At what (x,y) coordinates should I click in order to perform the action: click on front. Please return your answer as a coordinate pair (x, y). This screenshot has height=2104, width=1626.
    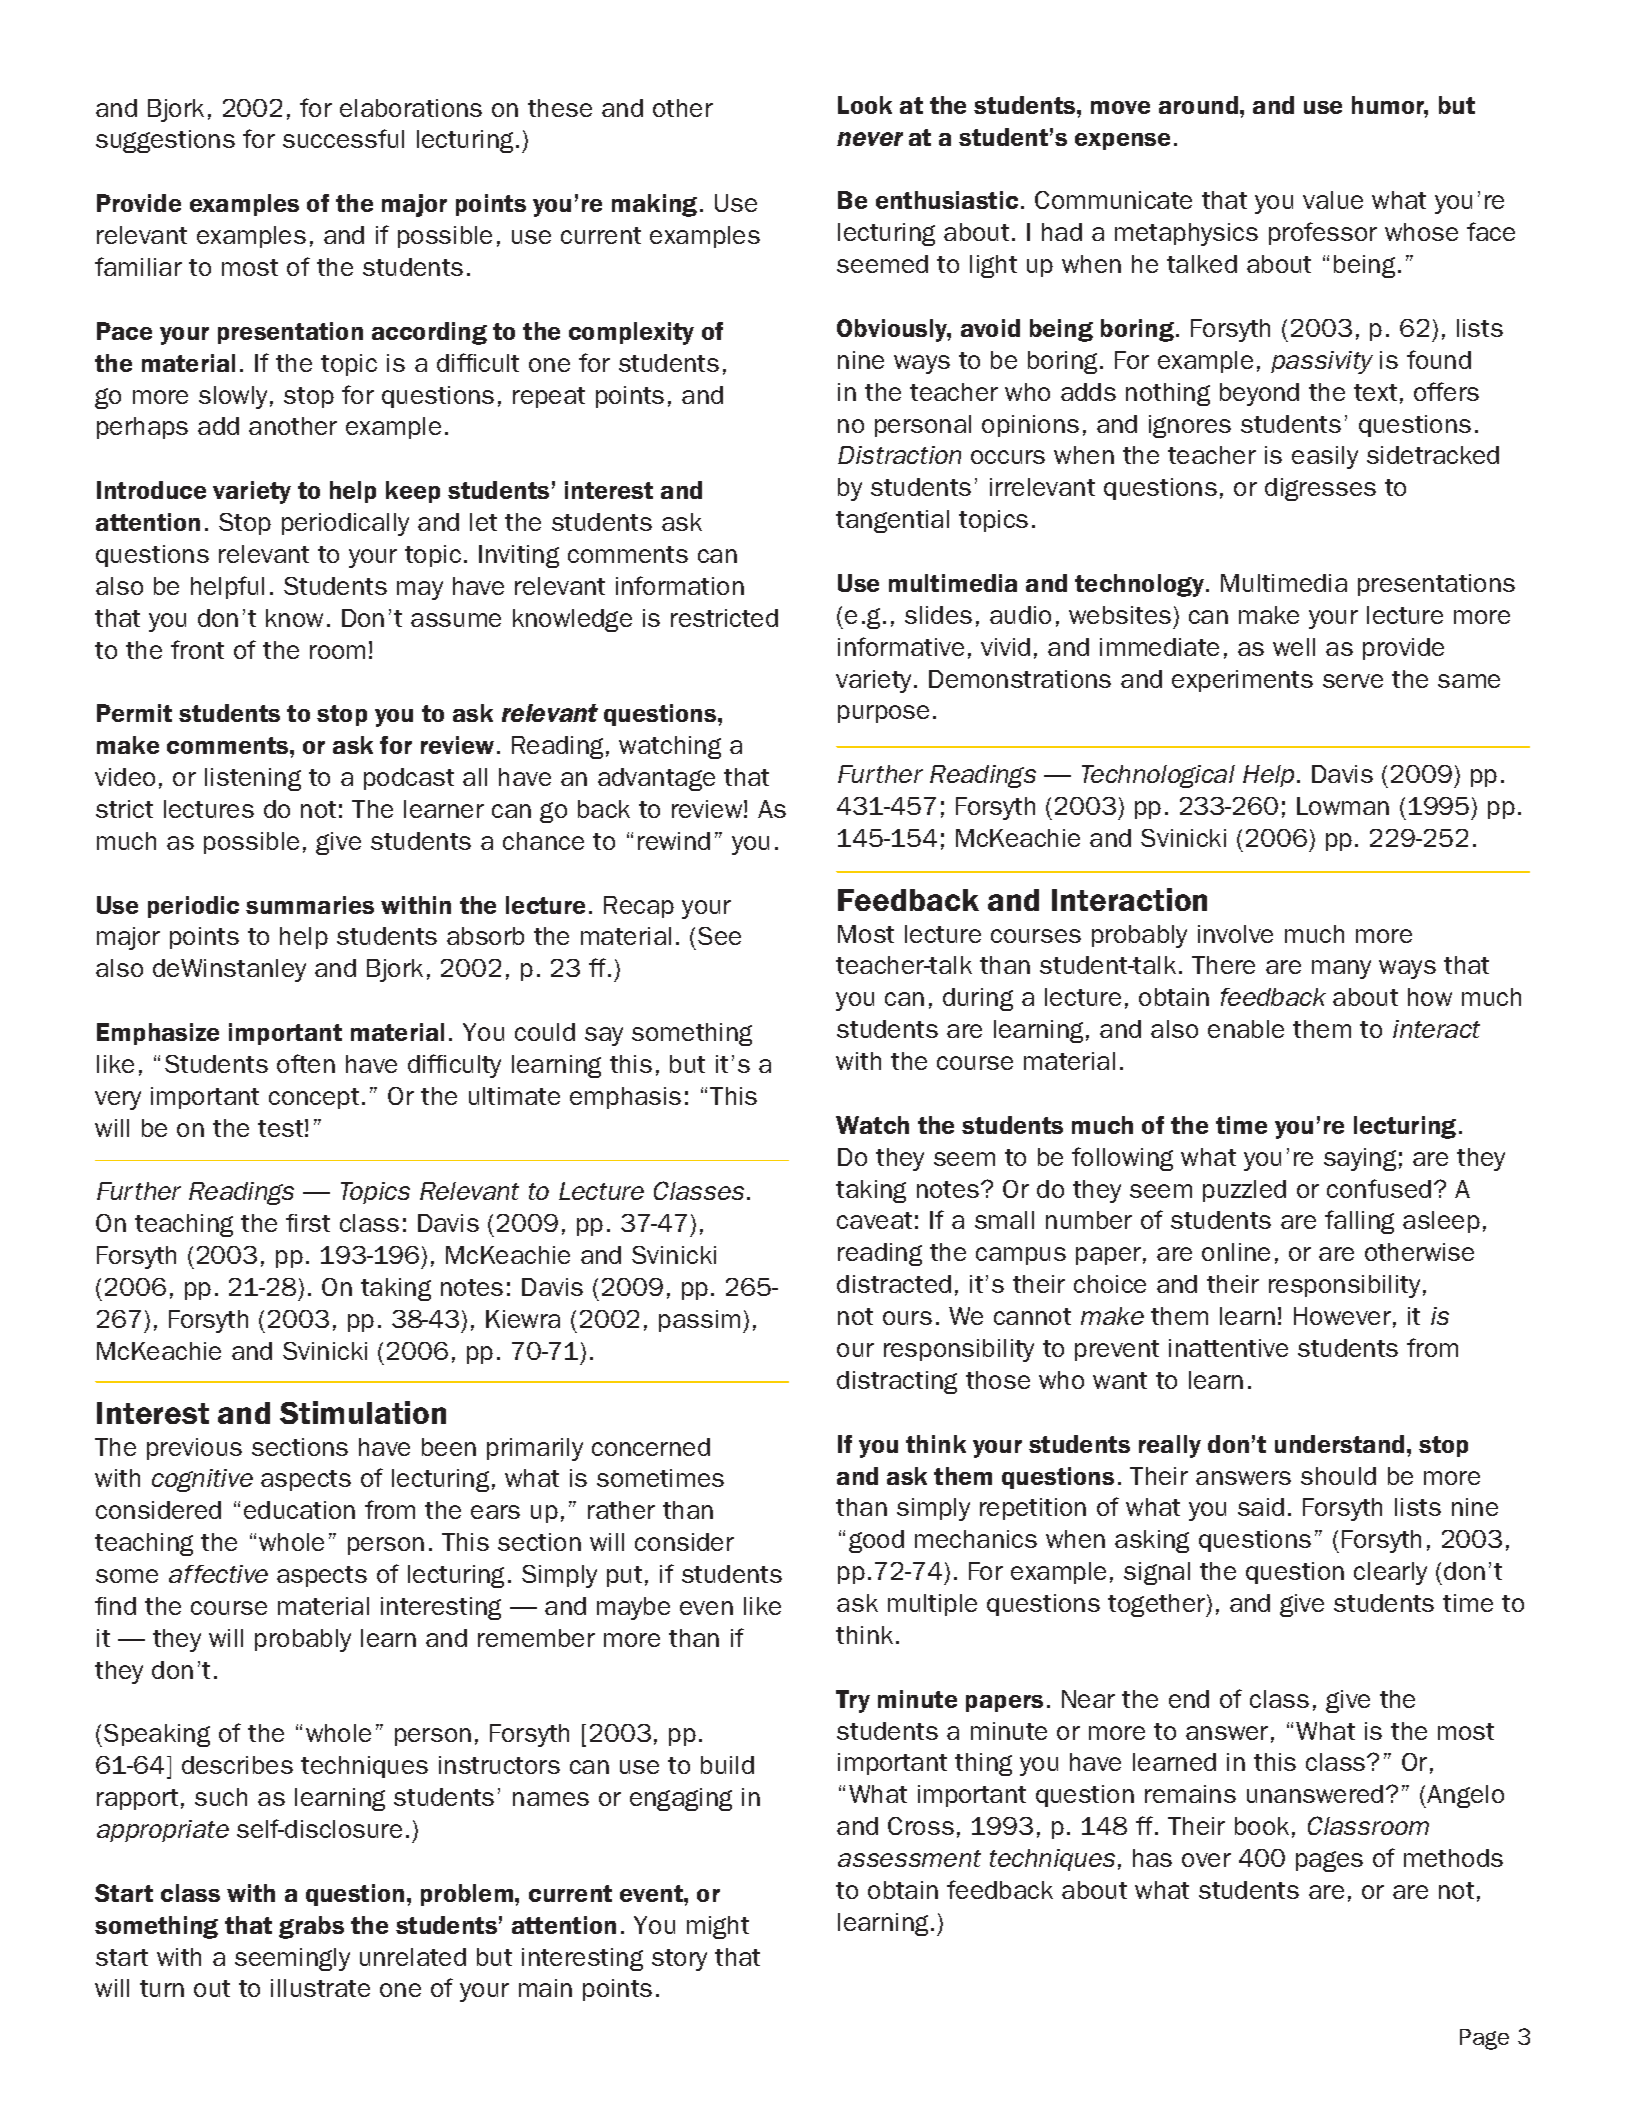
    Looking at the image, I should click on (197, 649).
